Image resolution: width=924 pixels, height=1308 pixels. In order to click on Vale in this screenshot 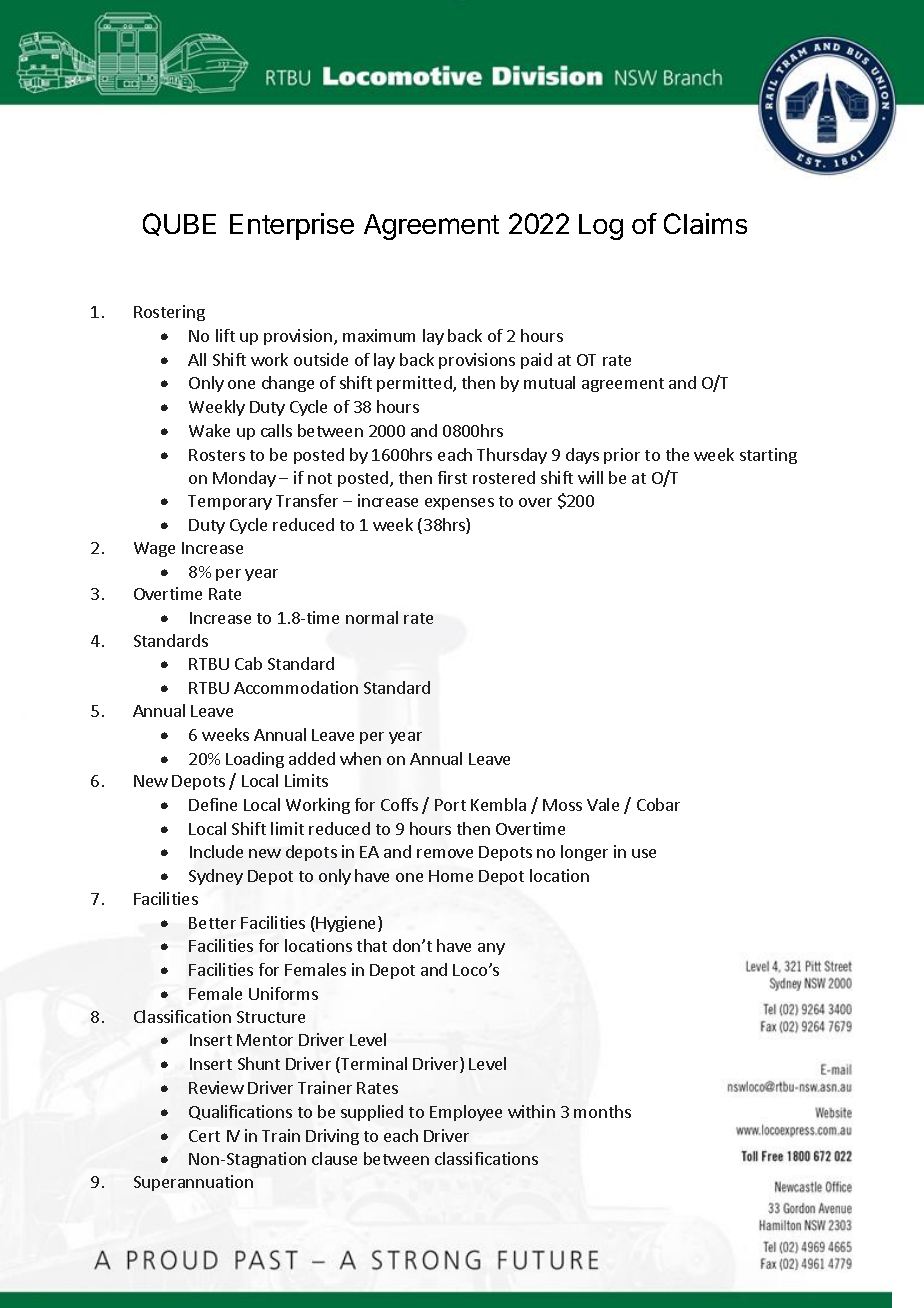, I will do `click(603, 804)`.
